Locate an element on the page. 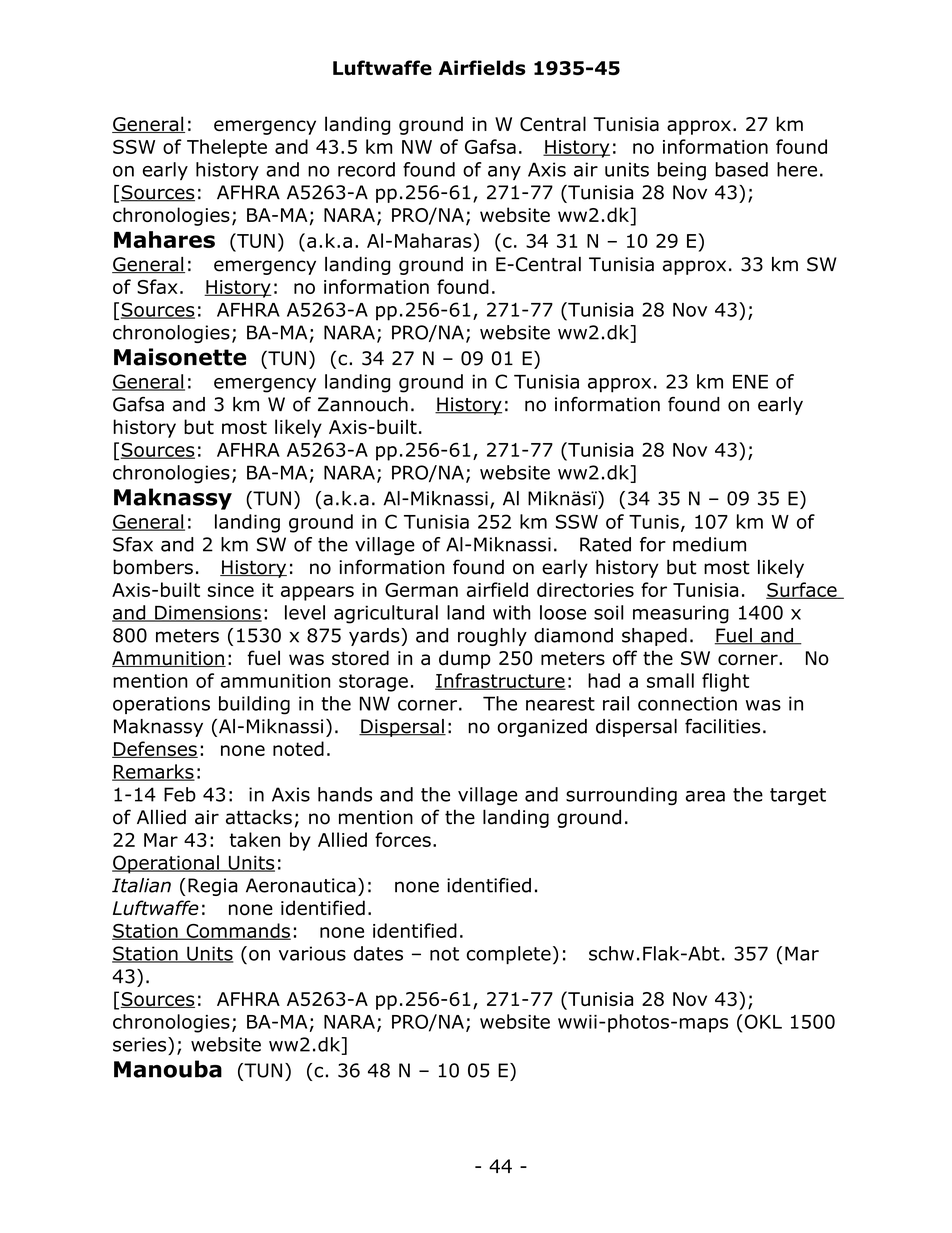  based is located at coordinates (741, 169).
